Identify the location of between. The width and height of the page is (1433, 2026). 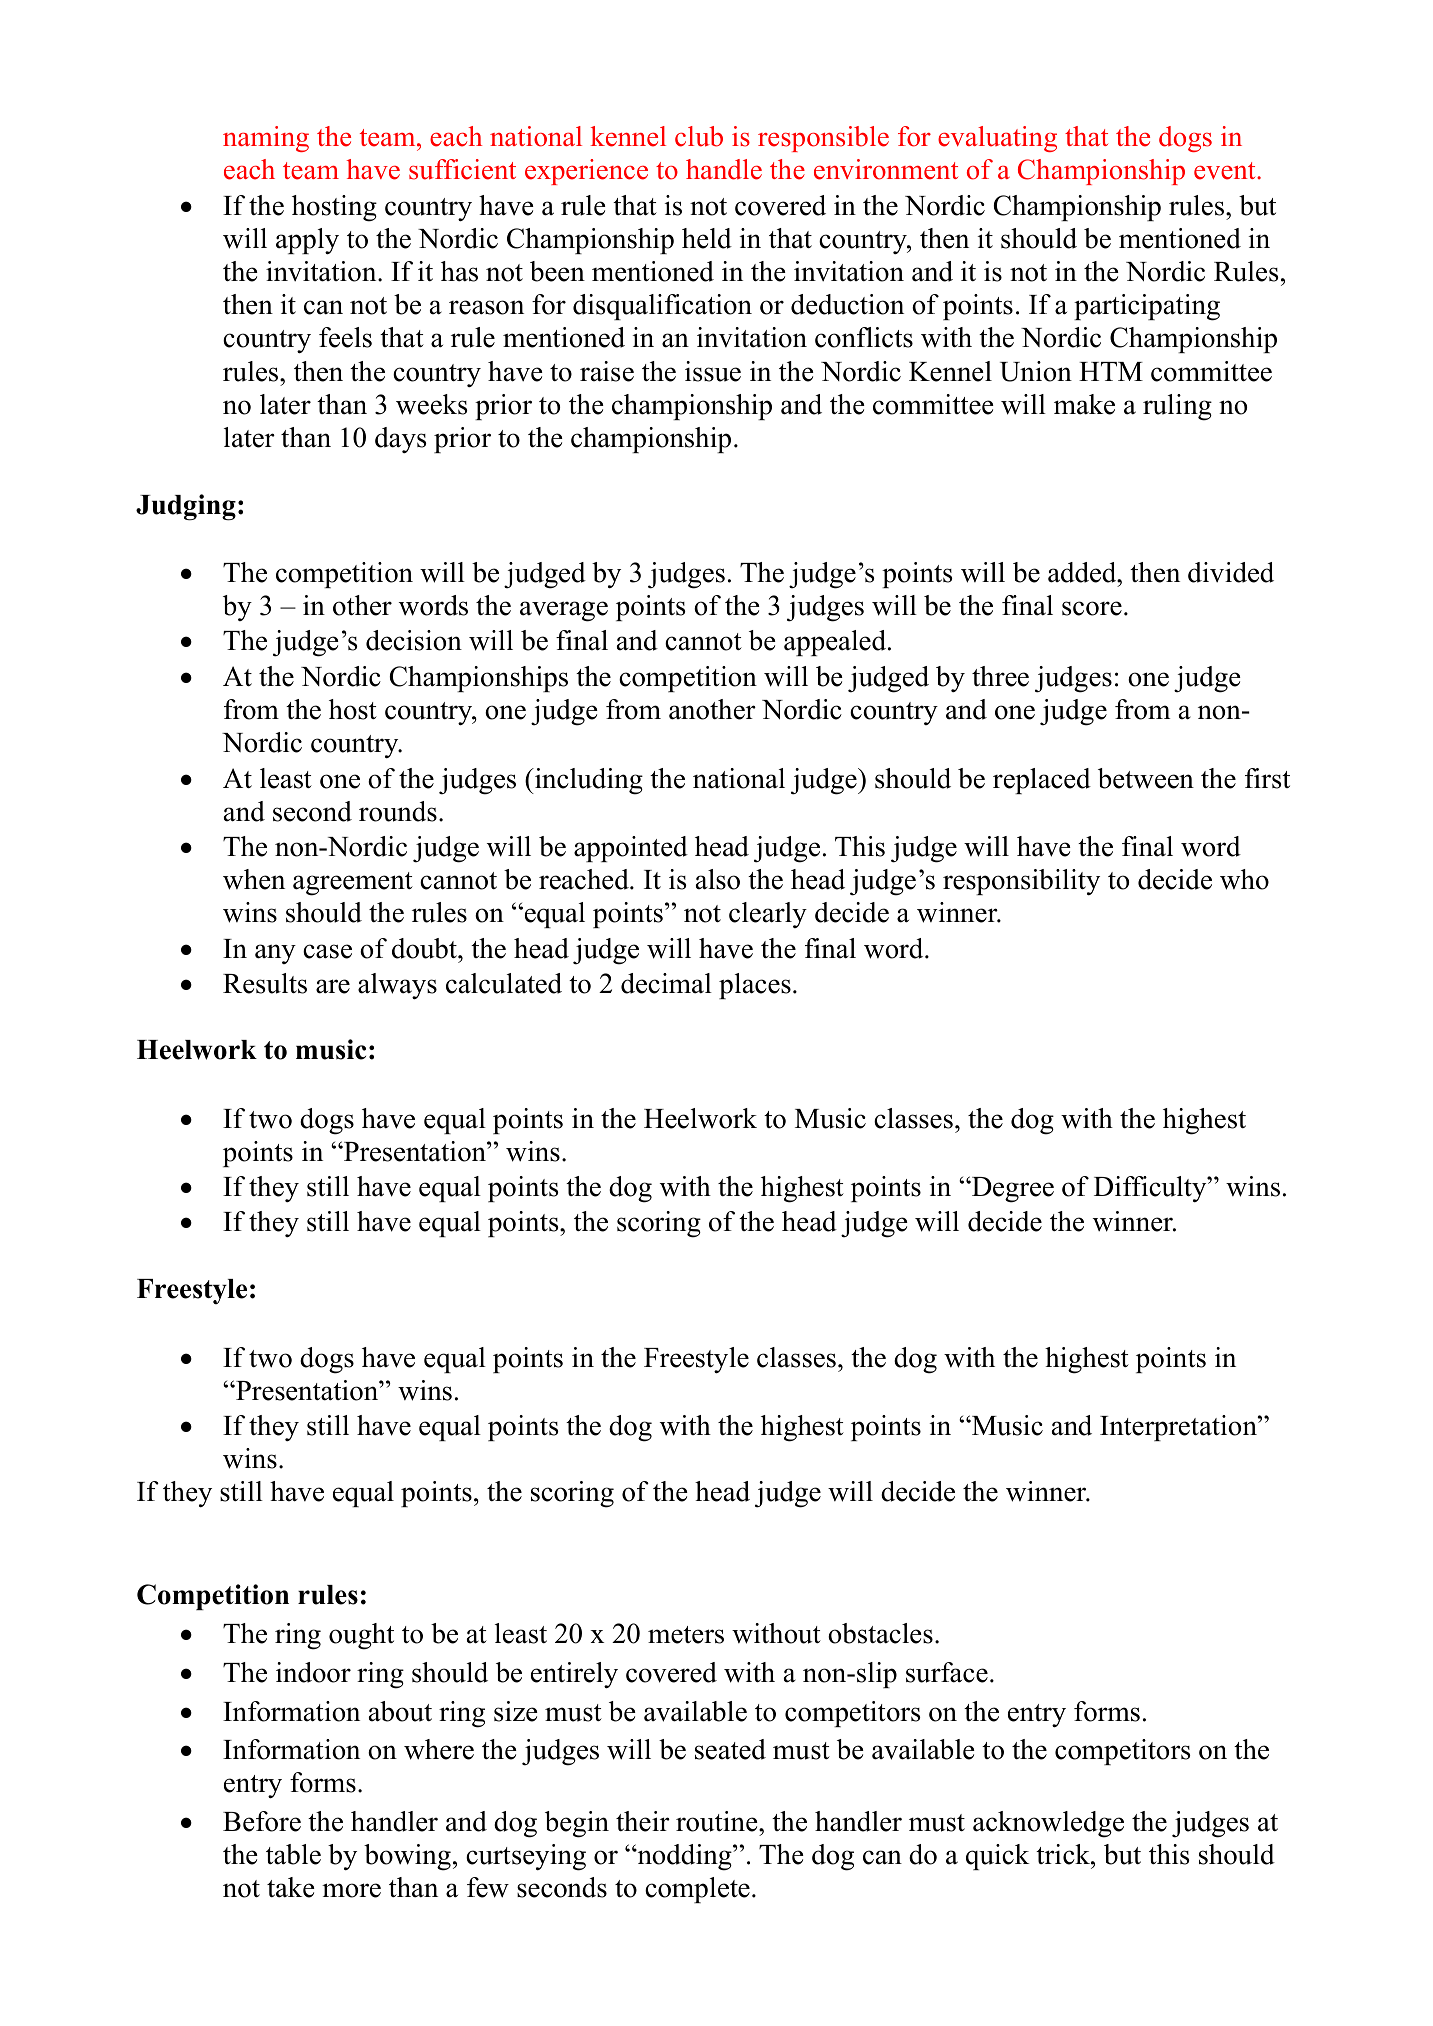
(1146, 778).
